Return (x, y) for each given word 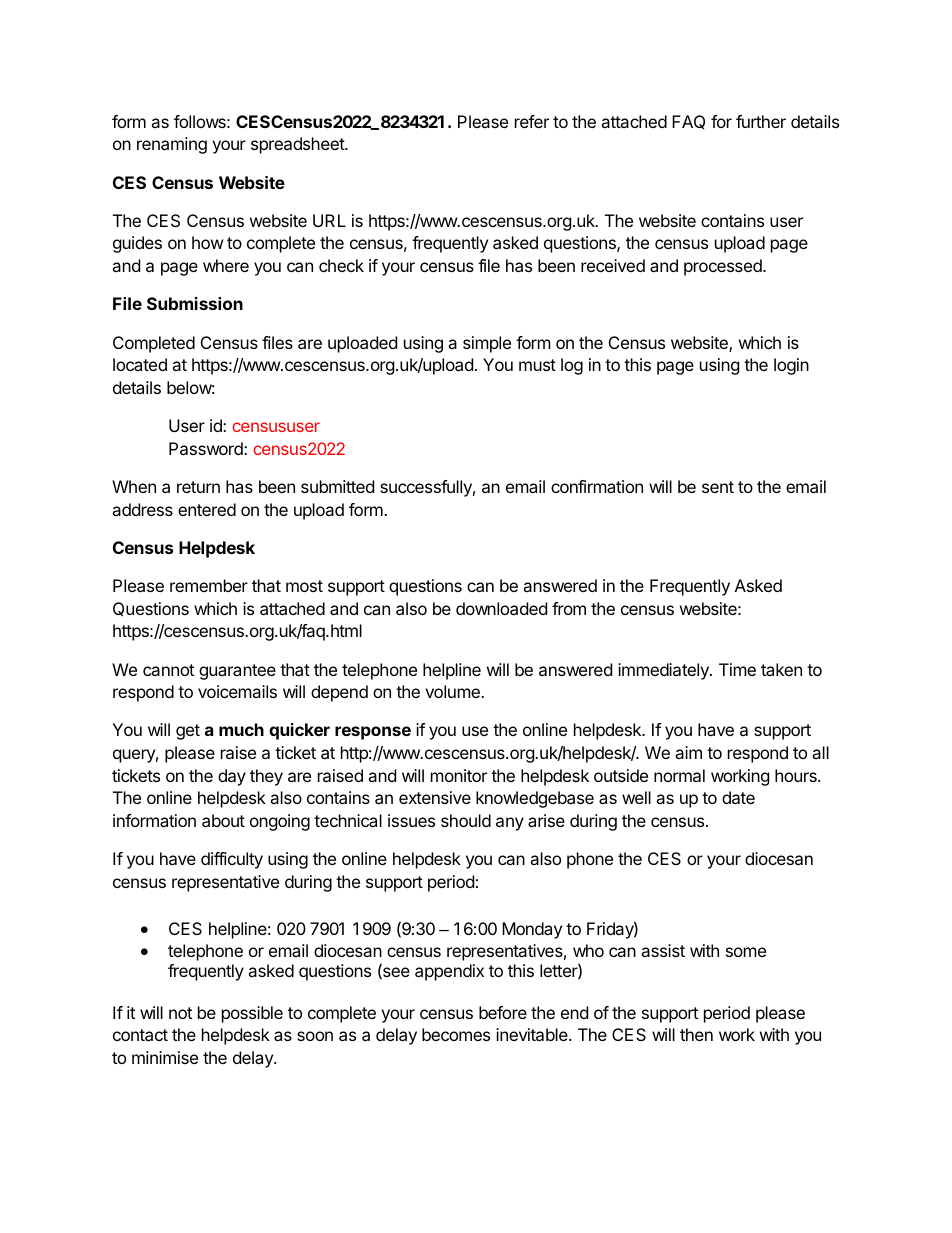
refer (532, 121)
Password (207, 448)
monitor (459, 775)
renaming (172, 145)
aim (688, 752)
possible (252, 1014)
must (537, 365)
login (791, 366)
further (761, 121)
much (241, 729)
